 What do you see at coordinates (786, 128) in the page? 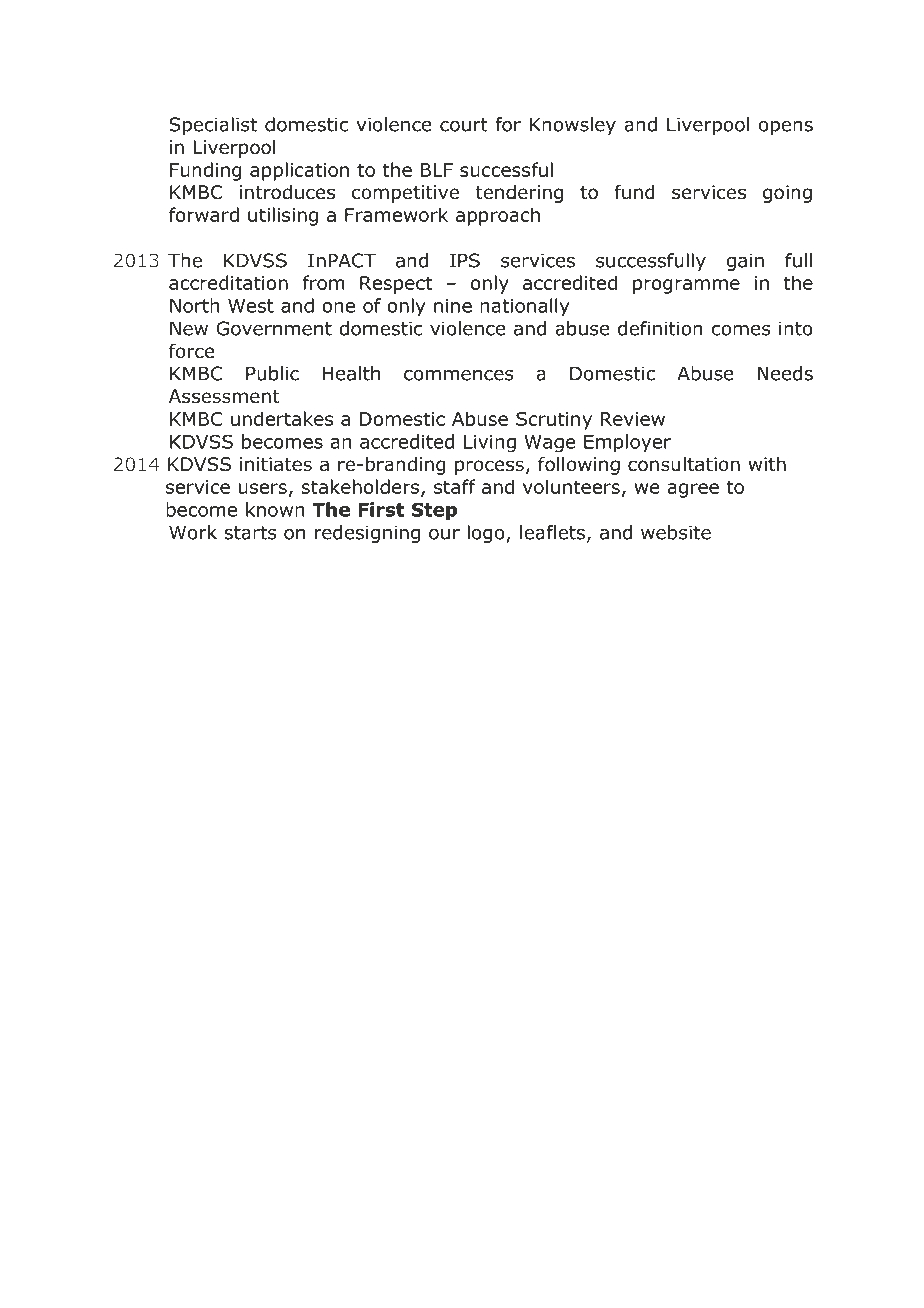
I see `opens` at bounding box center [786, 128].
